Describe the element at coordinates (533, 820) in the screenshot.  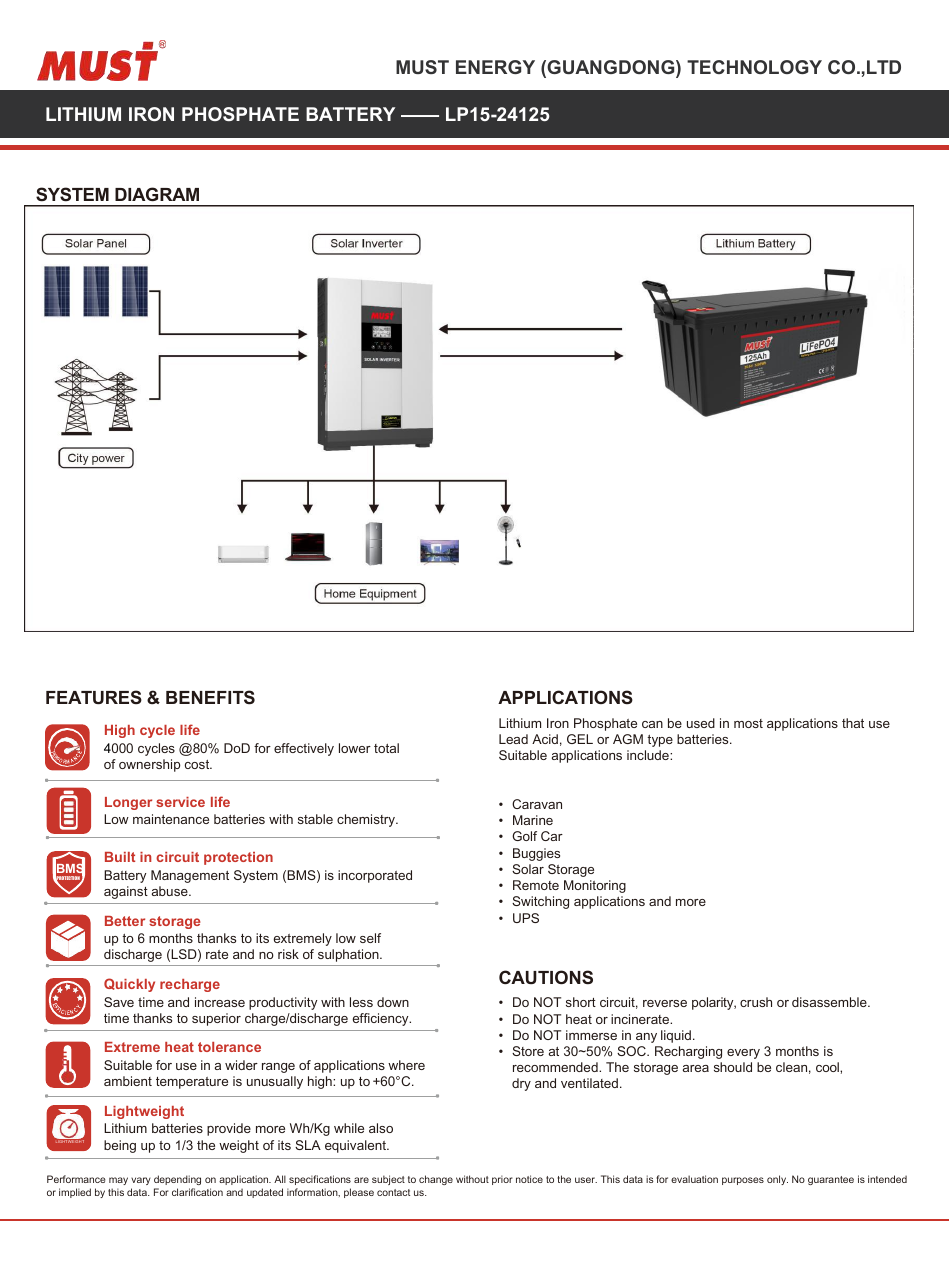
I see `Marine` at that location.
